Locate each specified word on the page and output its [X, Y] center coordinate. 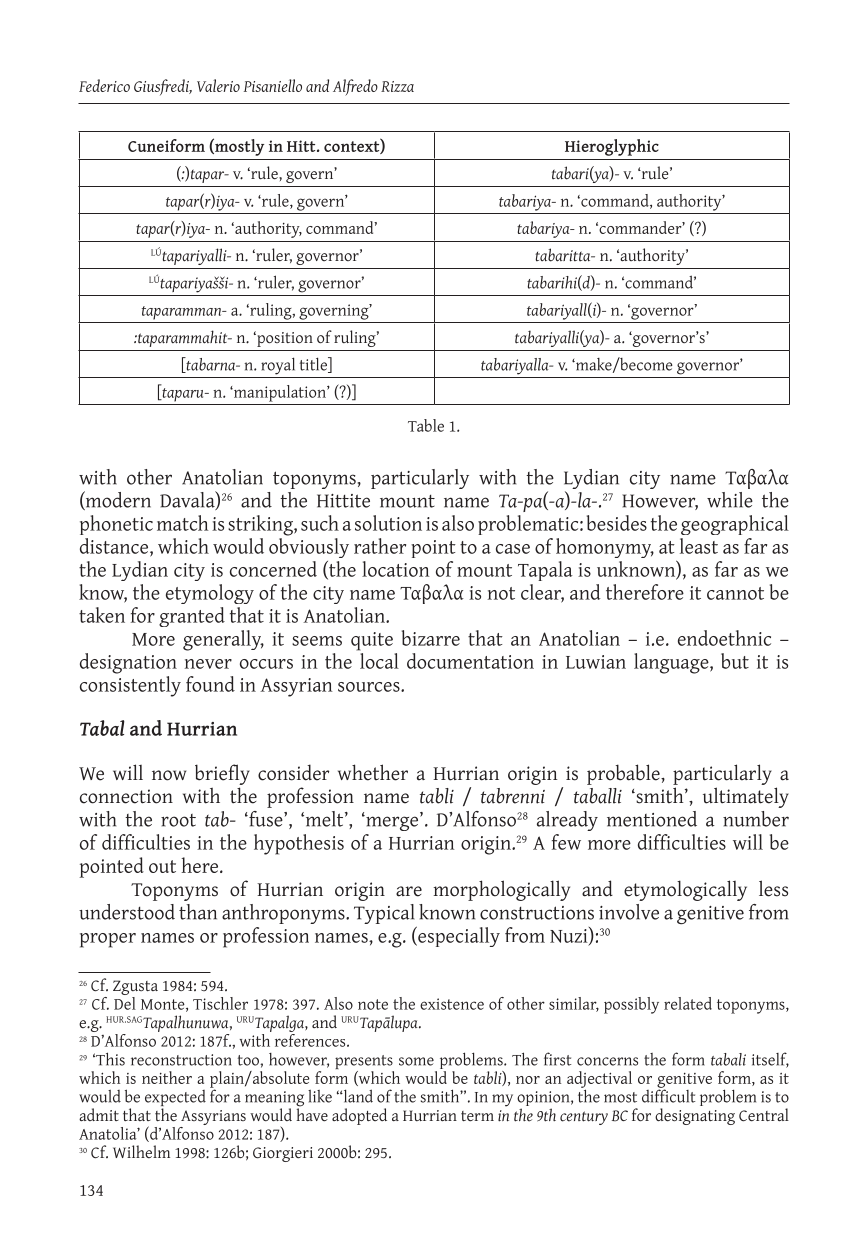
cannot [735, 593]
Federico [104, 85]
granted [192, 617]
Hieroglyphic [612, 147]
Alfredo [355, 87]
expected [175, 1099]
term [477, 1116]
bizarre [431, 638]
